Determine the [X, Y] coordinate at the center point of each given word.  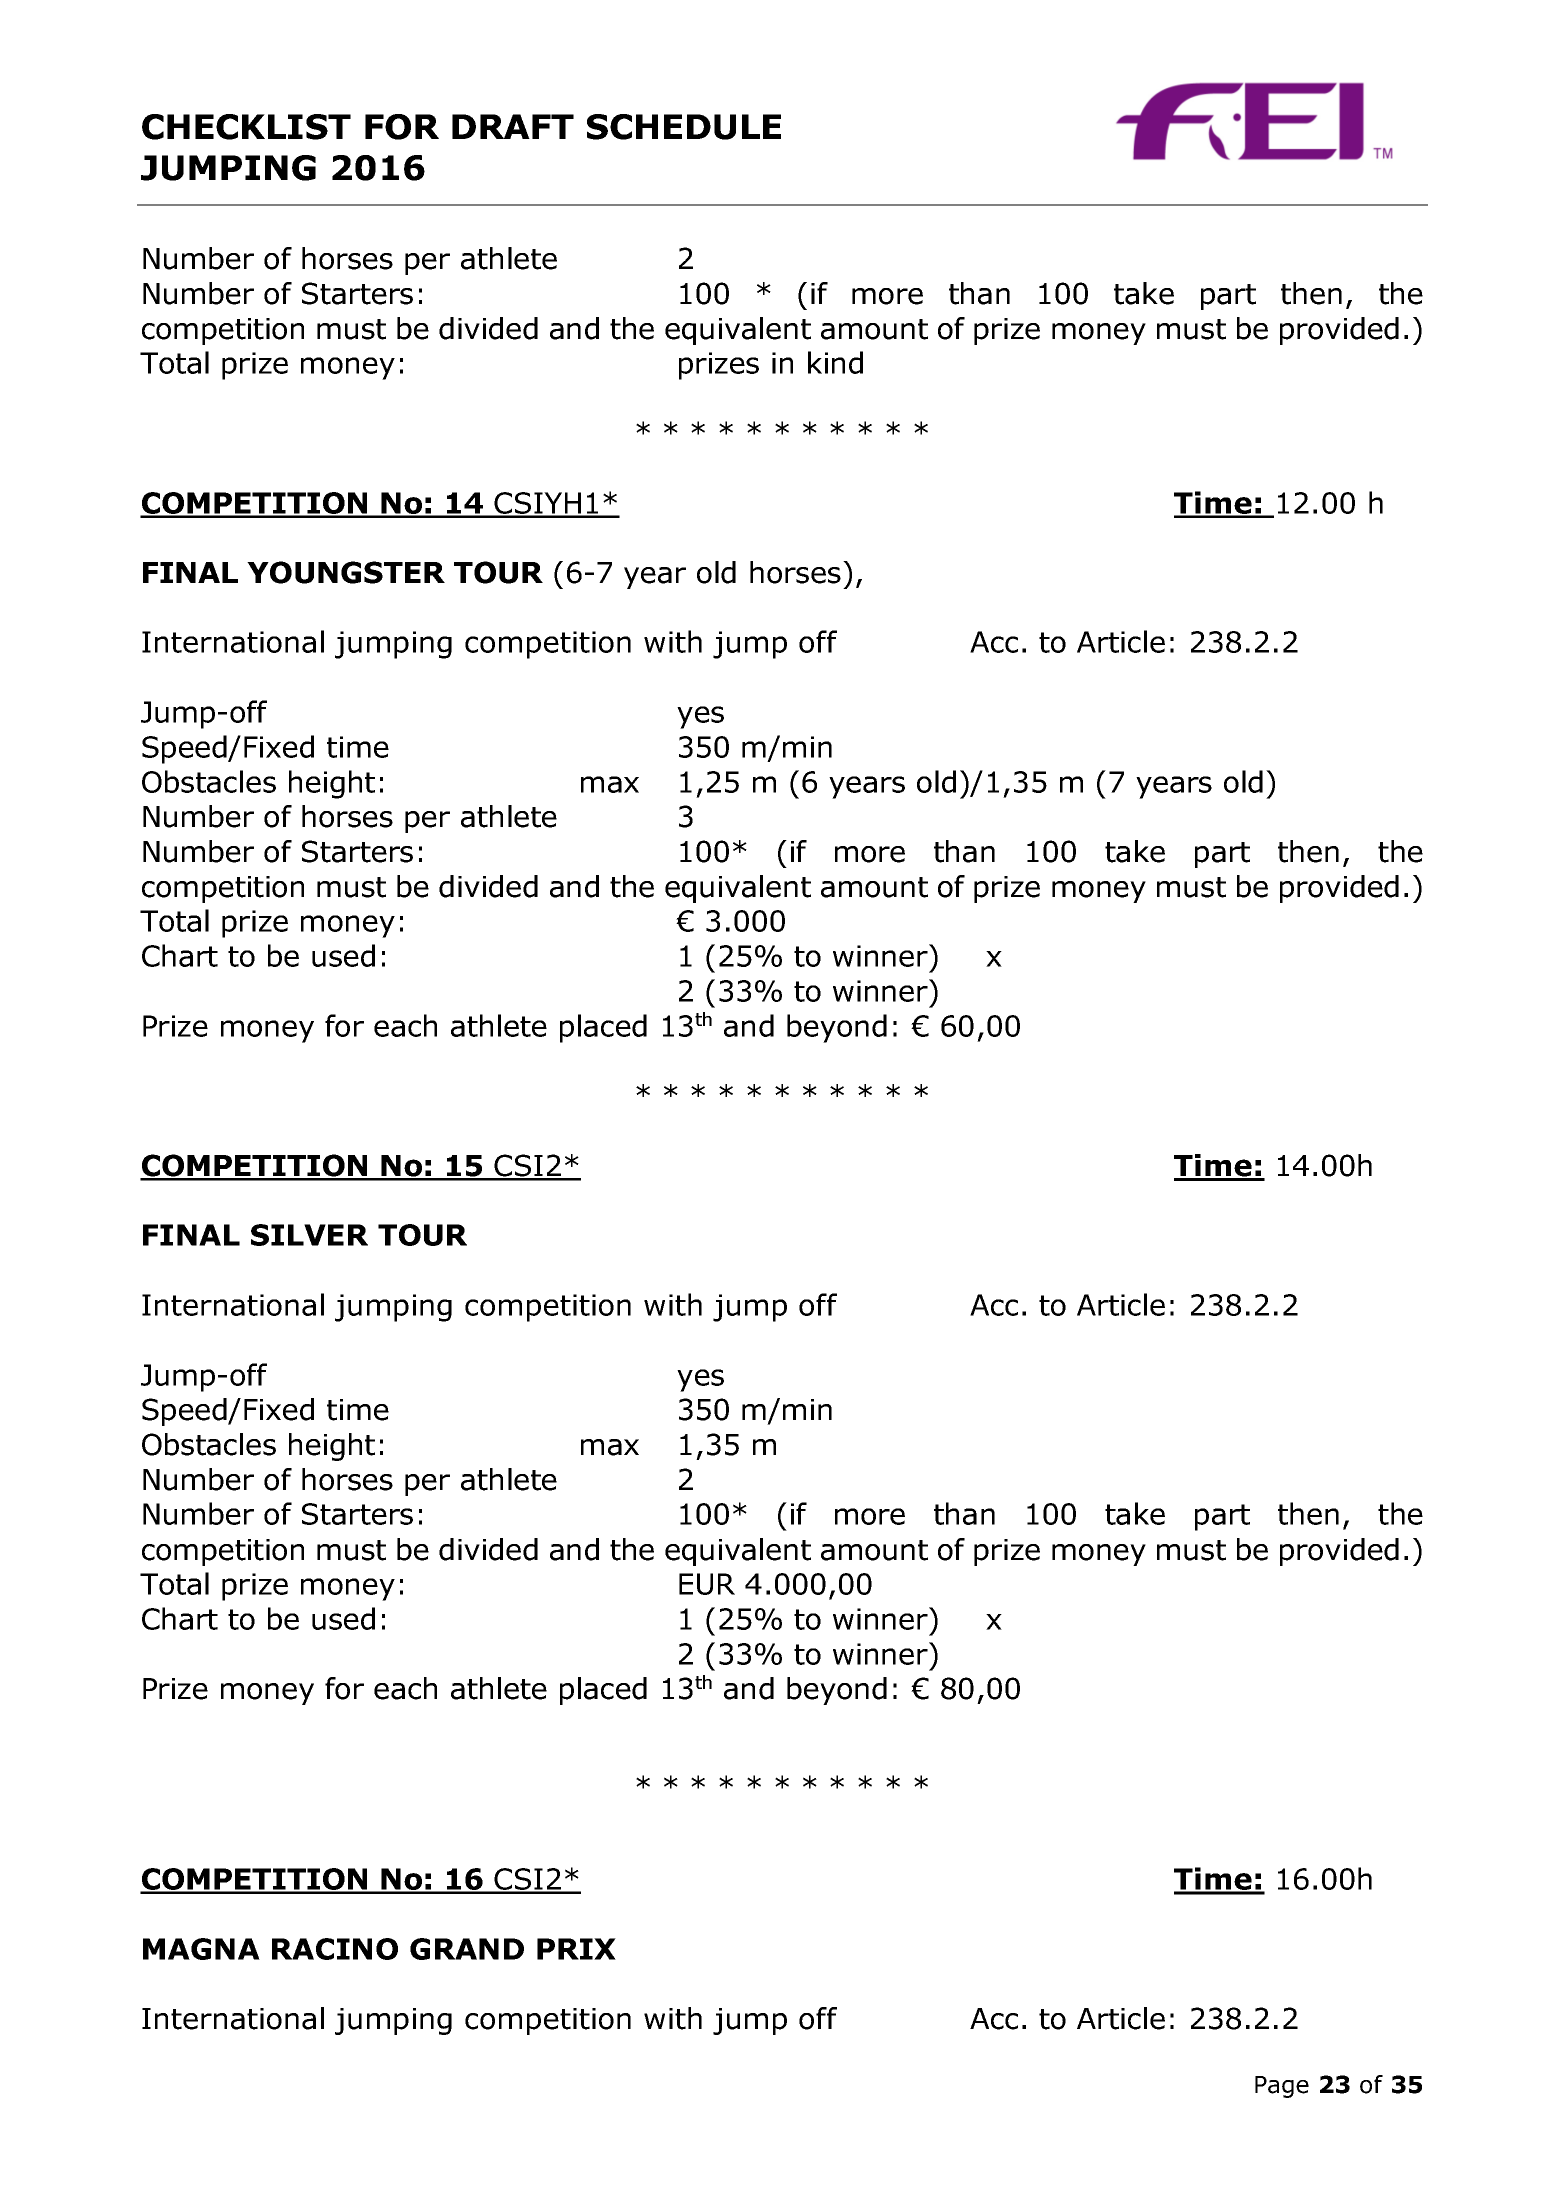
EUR [707, 1584]
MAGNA [201, 1949]
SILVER [309, 1235]
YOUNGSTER [346, 572]
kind [835, 362]
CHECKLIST [246, 127]
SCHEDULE [684, 127]
